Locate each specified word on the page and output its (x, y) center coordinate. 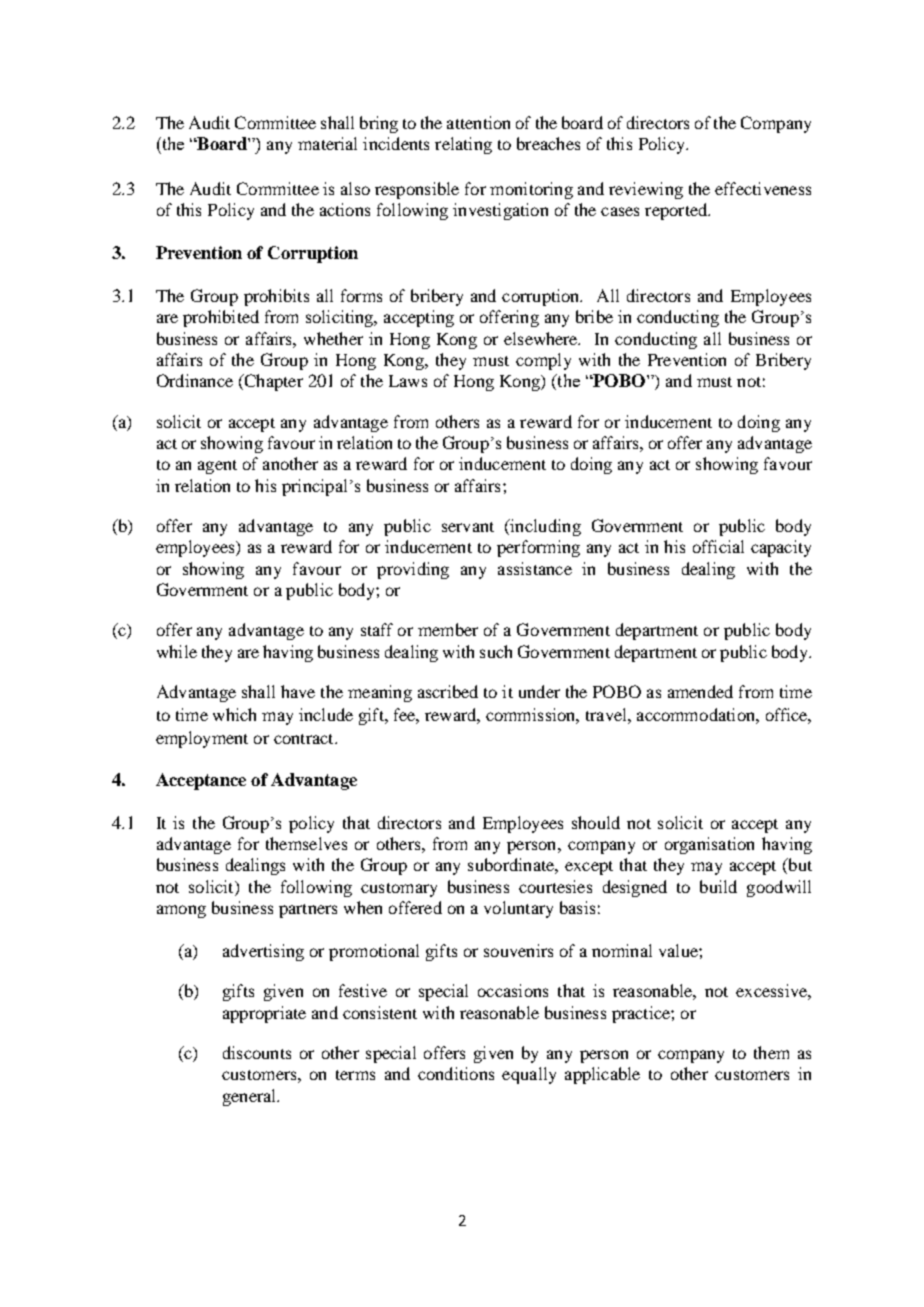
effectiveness (763, 188)
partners (308, 911)
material (327, 143)
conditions (456, 1073)
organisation (709, 845)
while (177, 651)
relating (463, 145)
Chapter (272, 382)
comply (543, 361)
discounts (257, 1052)
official (718, 546)
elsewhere (542, 338)
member (448, 629)
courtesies (555, 886)
